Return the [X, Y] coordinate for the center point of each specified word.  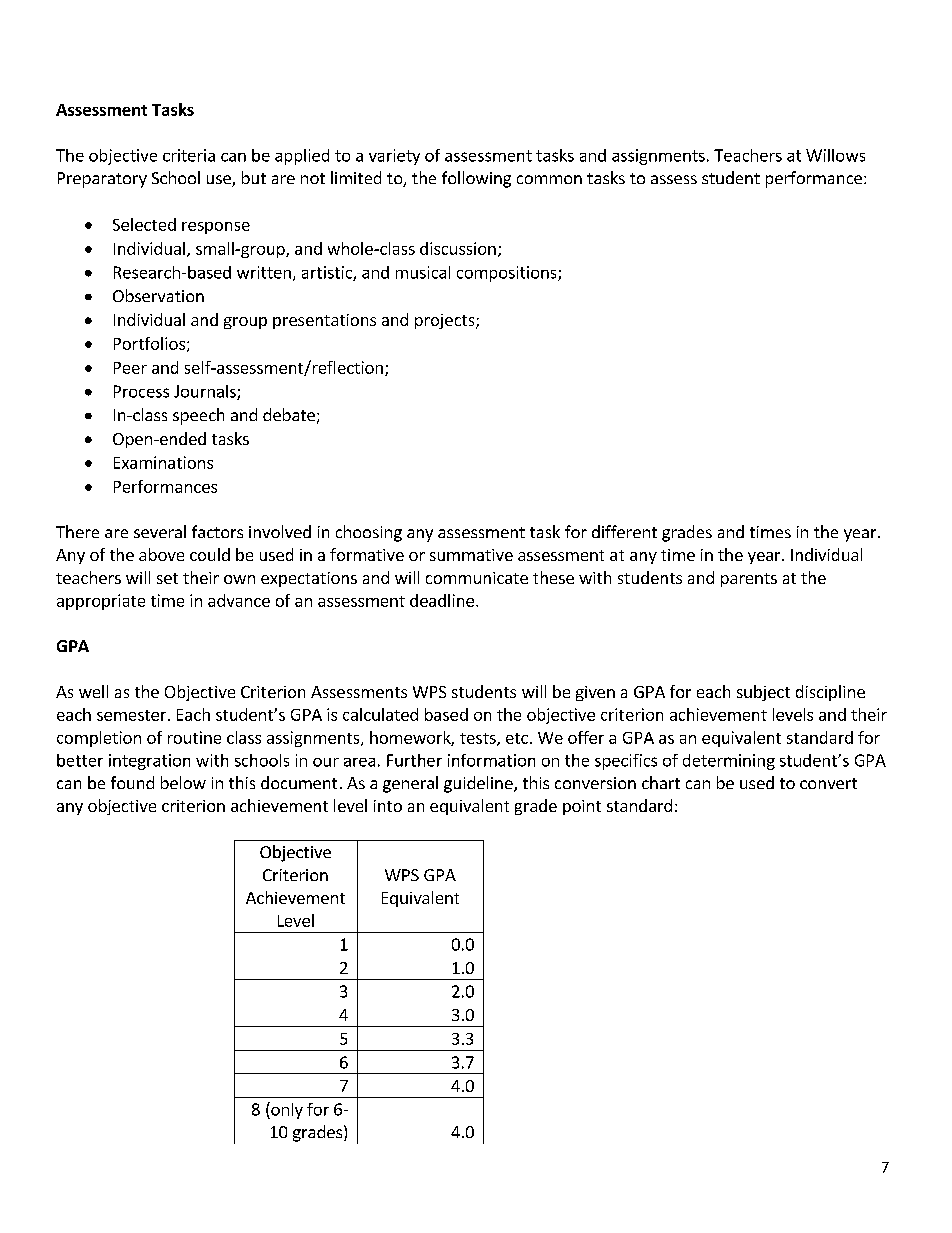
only [286, 1110]
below [183, 782]
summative [471, 555]
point [582, 807]
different [624, 531]
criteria [189, 155]
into [388, 806]
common [549, 179]
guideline [479, 784]
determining [729, 762]
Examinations [163, 462]
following [476, 179]
